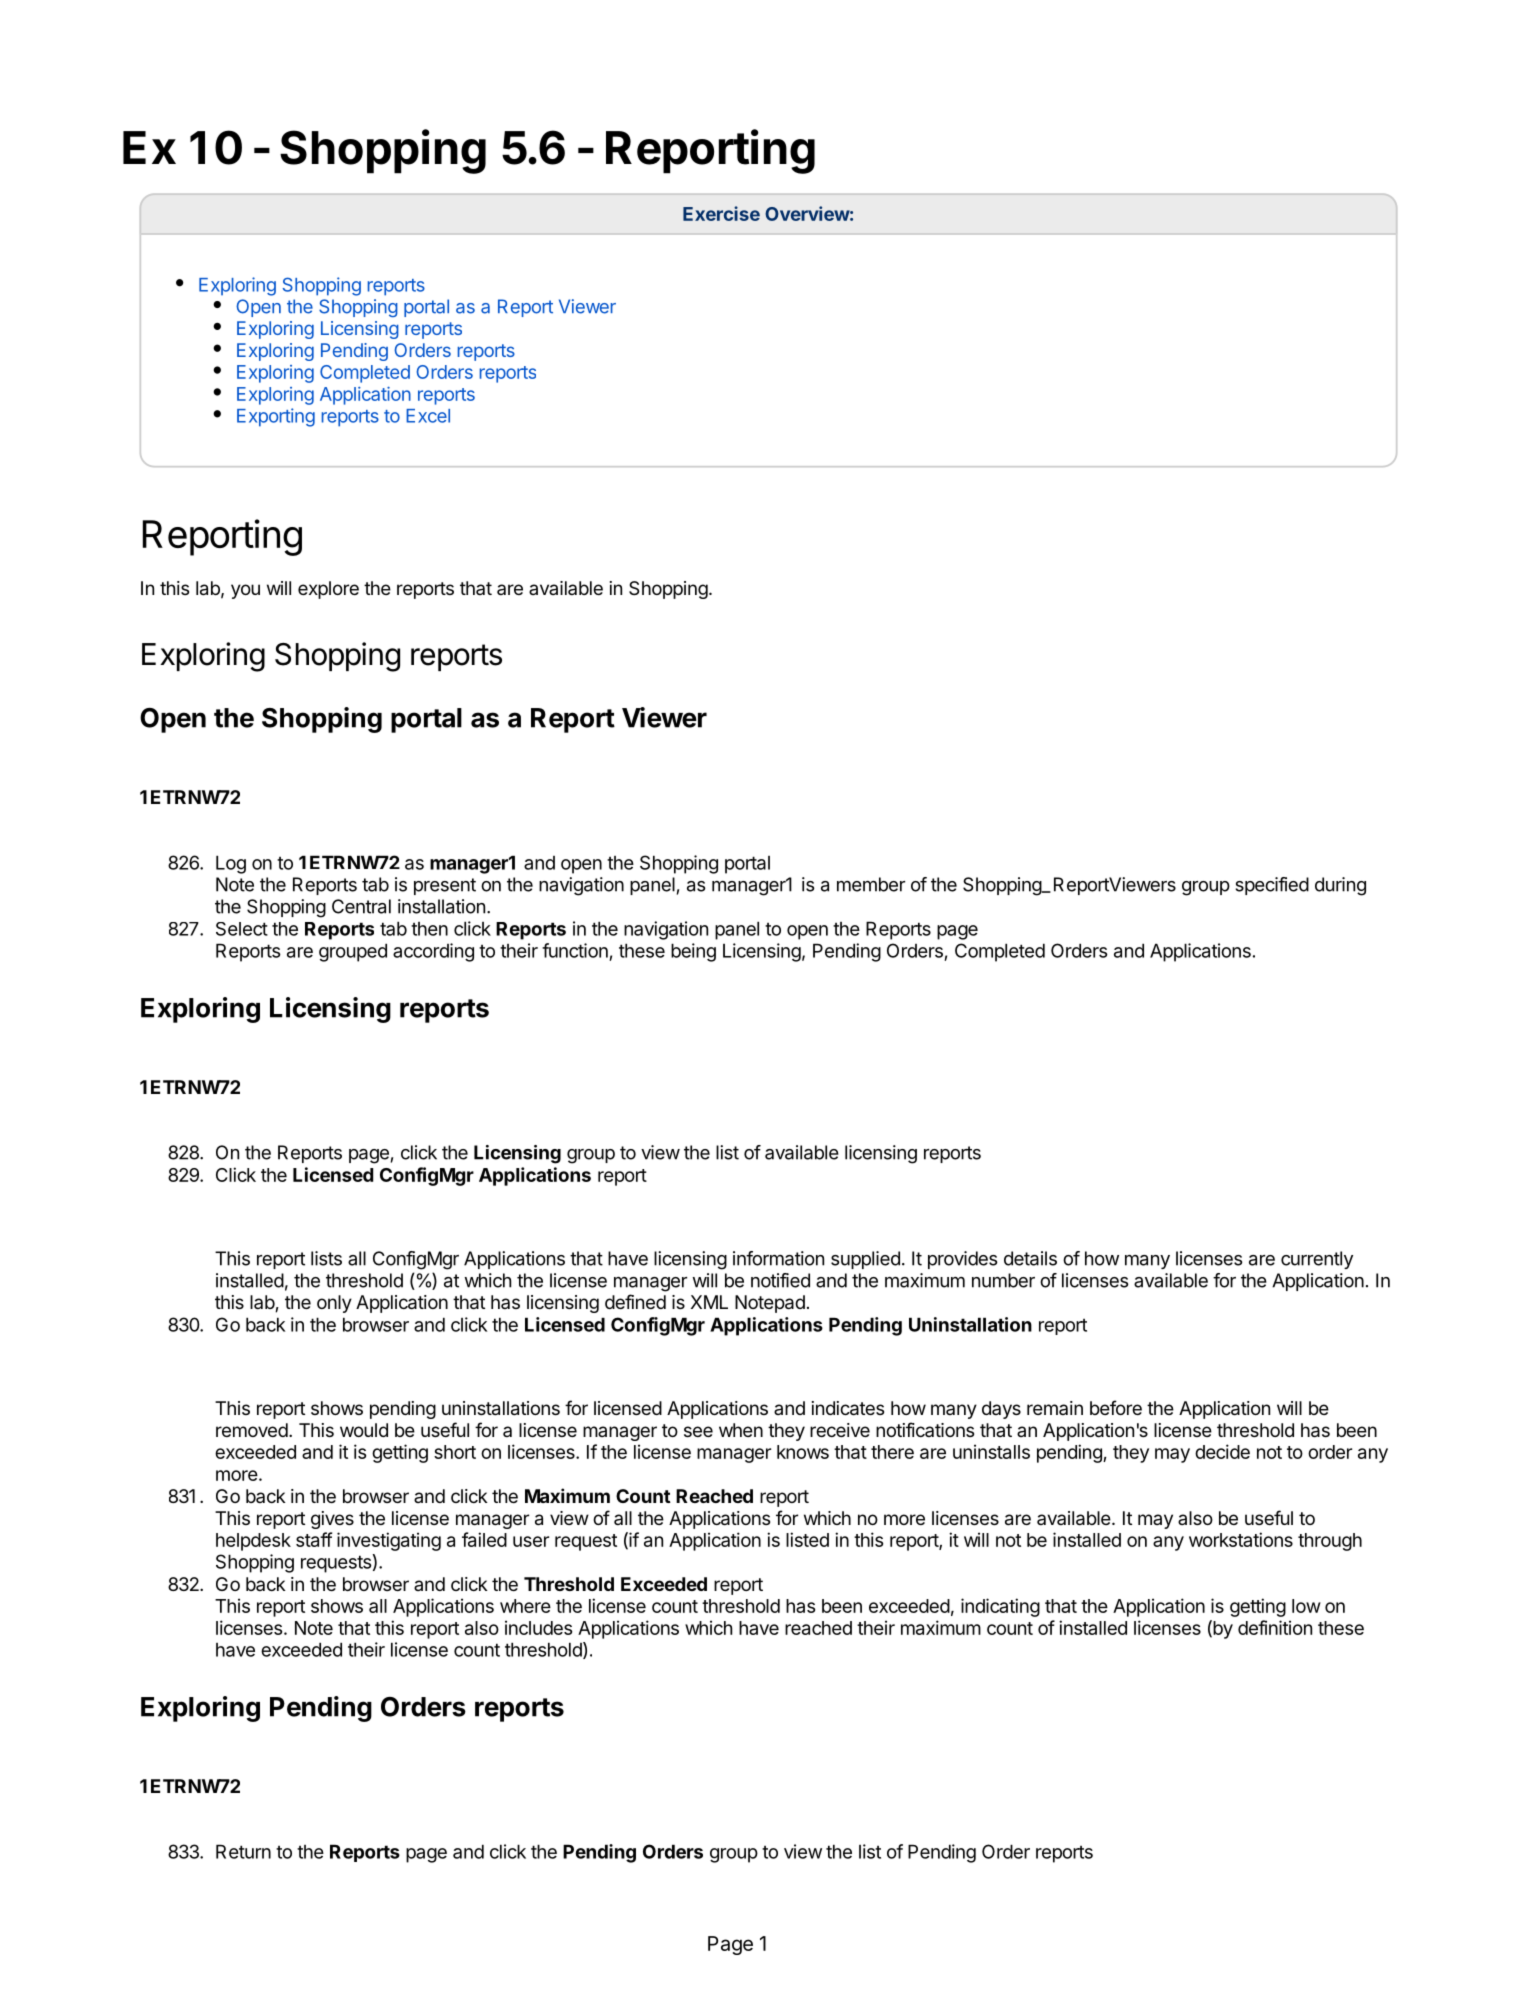 The image size is (1537, 1989). I want to click on explore, so click(328, 590).
